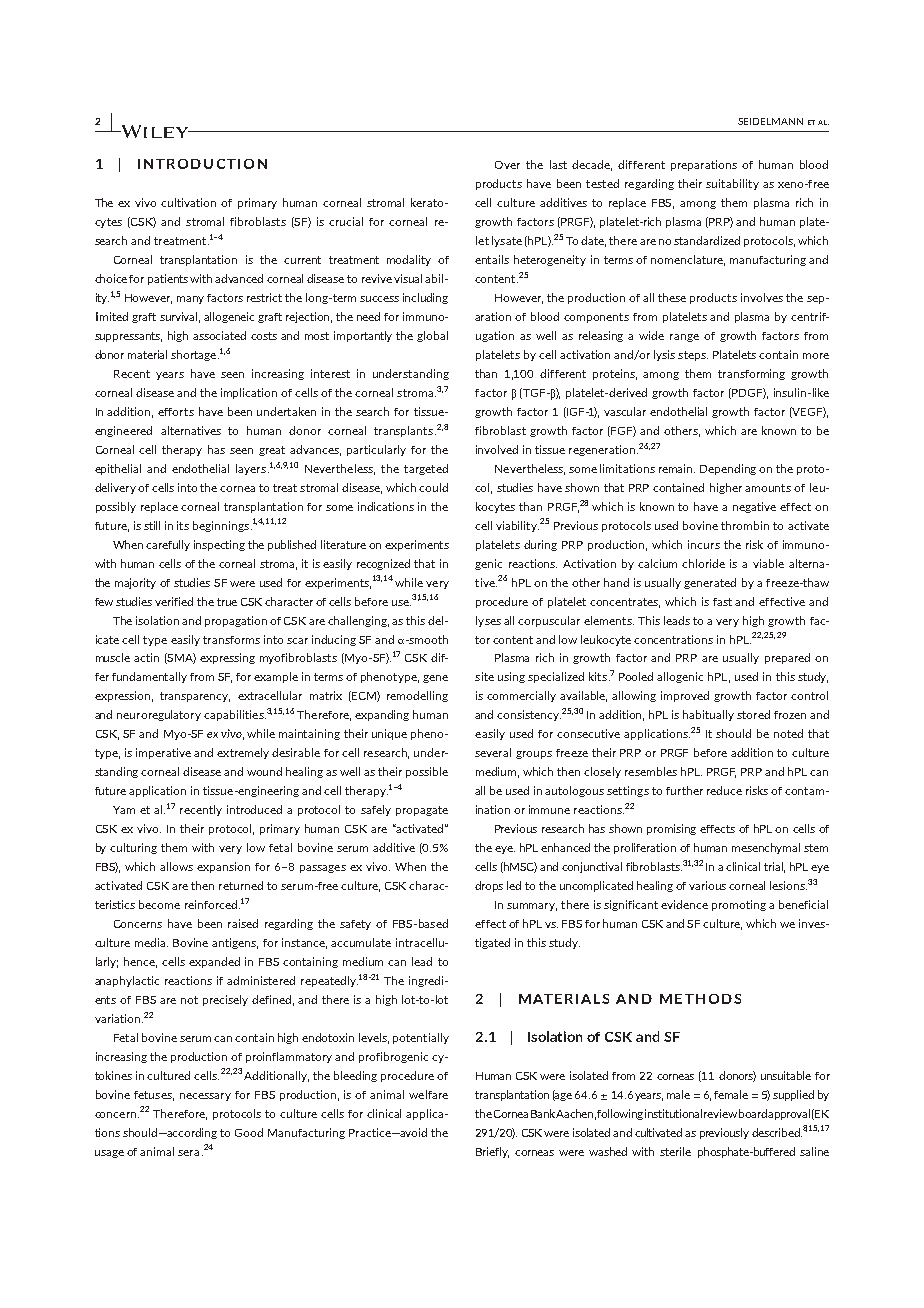 Image resolution: width=924 pixels, height=1308 pixels. I want to click on necessary, so click(205, 1097).
